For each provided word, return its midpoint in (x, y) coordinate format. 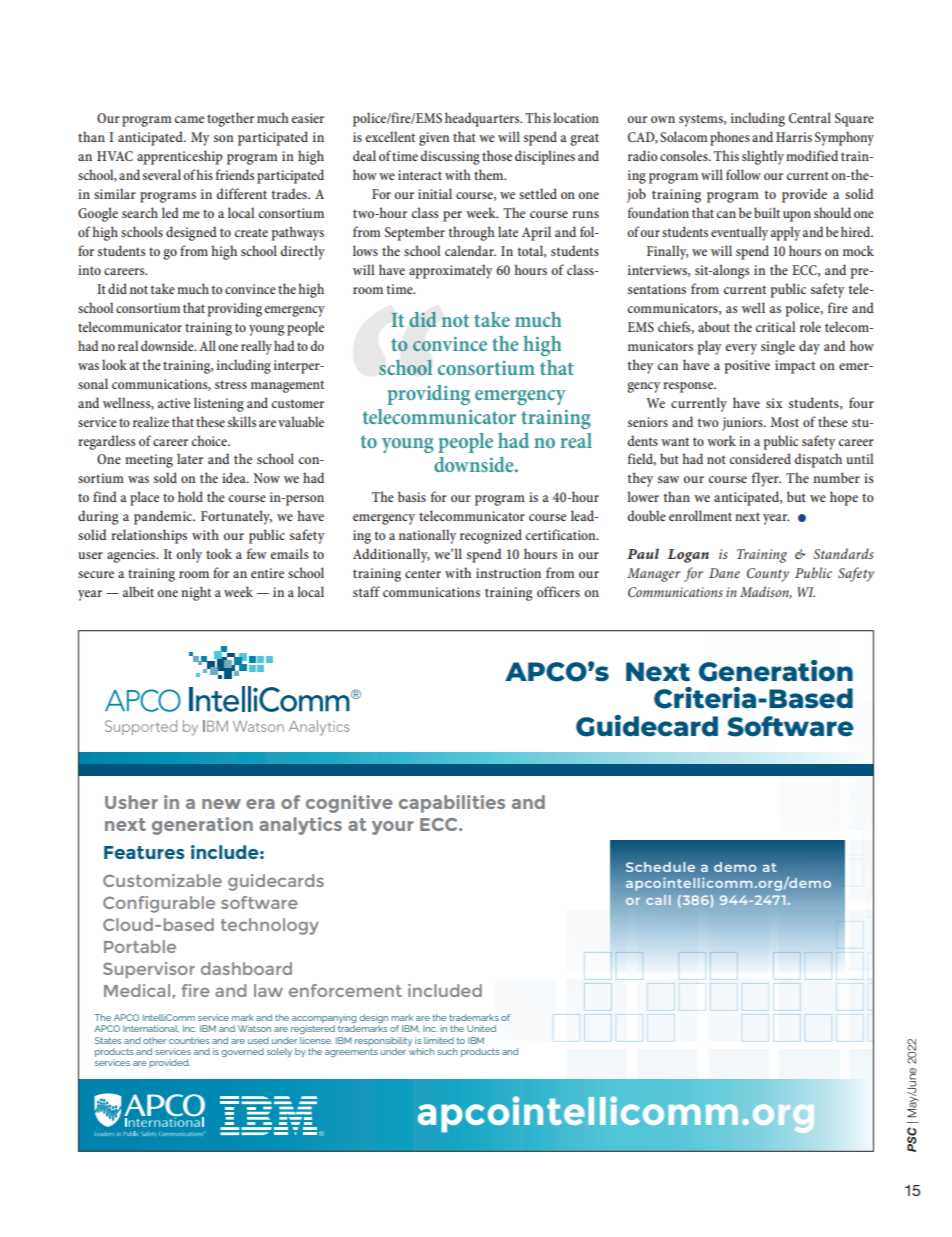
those (497, 155)
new (221, 804)
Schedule (660, 867)
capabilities (452, 804)
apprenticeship (180, 157)
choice (210, 440)
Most (785, 422)
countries (189, 1040)
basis (412, 496)
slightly (763, 157)
